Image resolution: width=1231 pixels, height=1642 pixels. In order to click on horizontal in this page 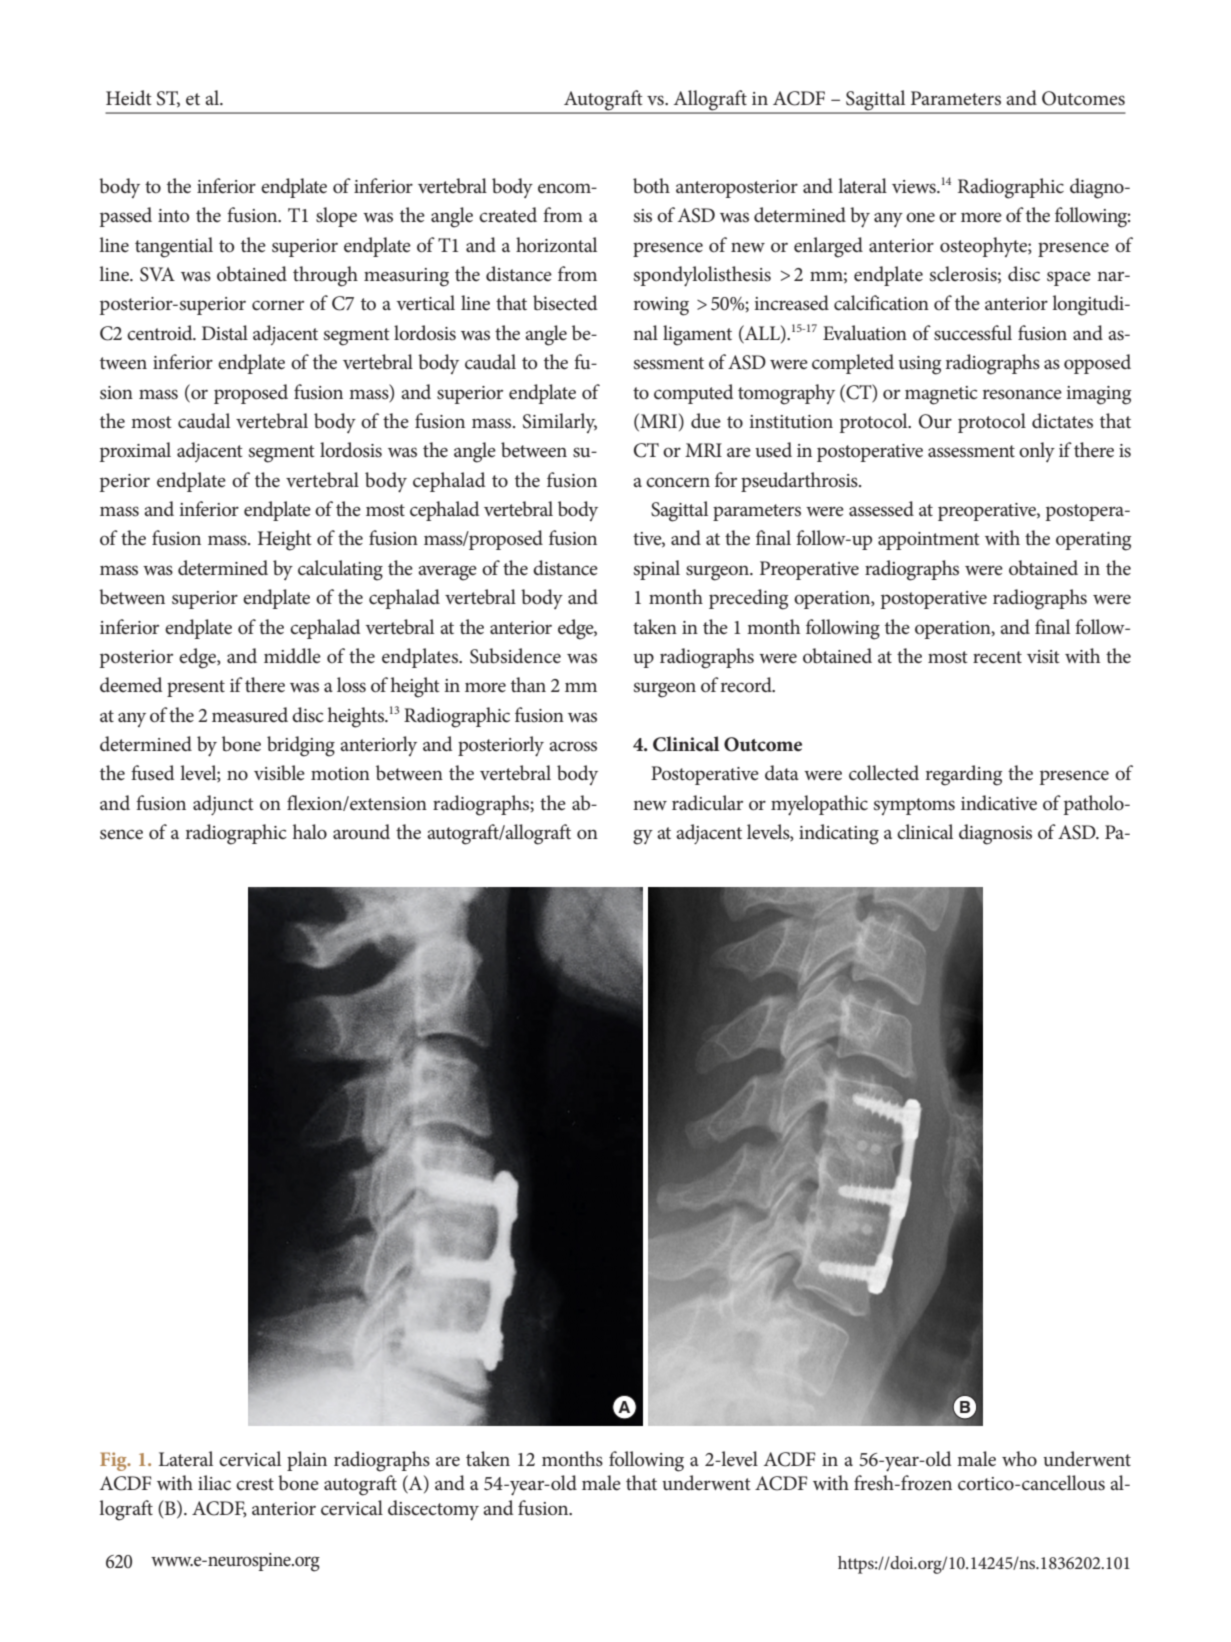, I will do `click(556, 245)`.
